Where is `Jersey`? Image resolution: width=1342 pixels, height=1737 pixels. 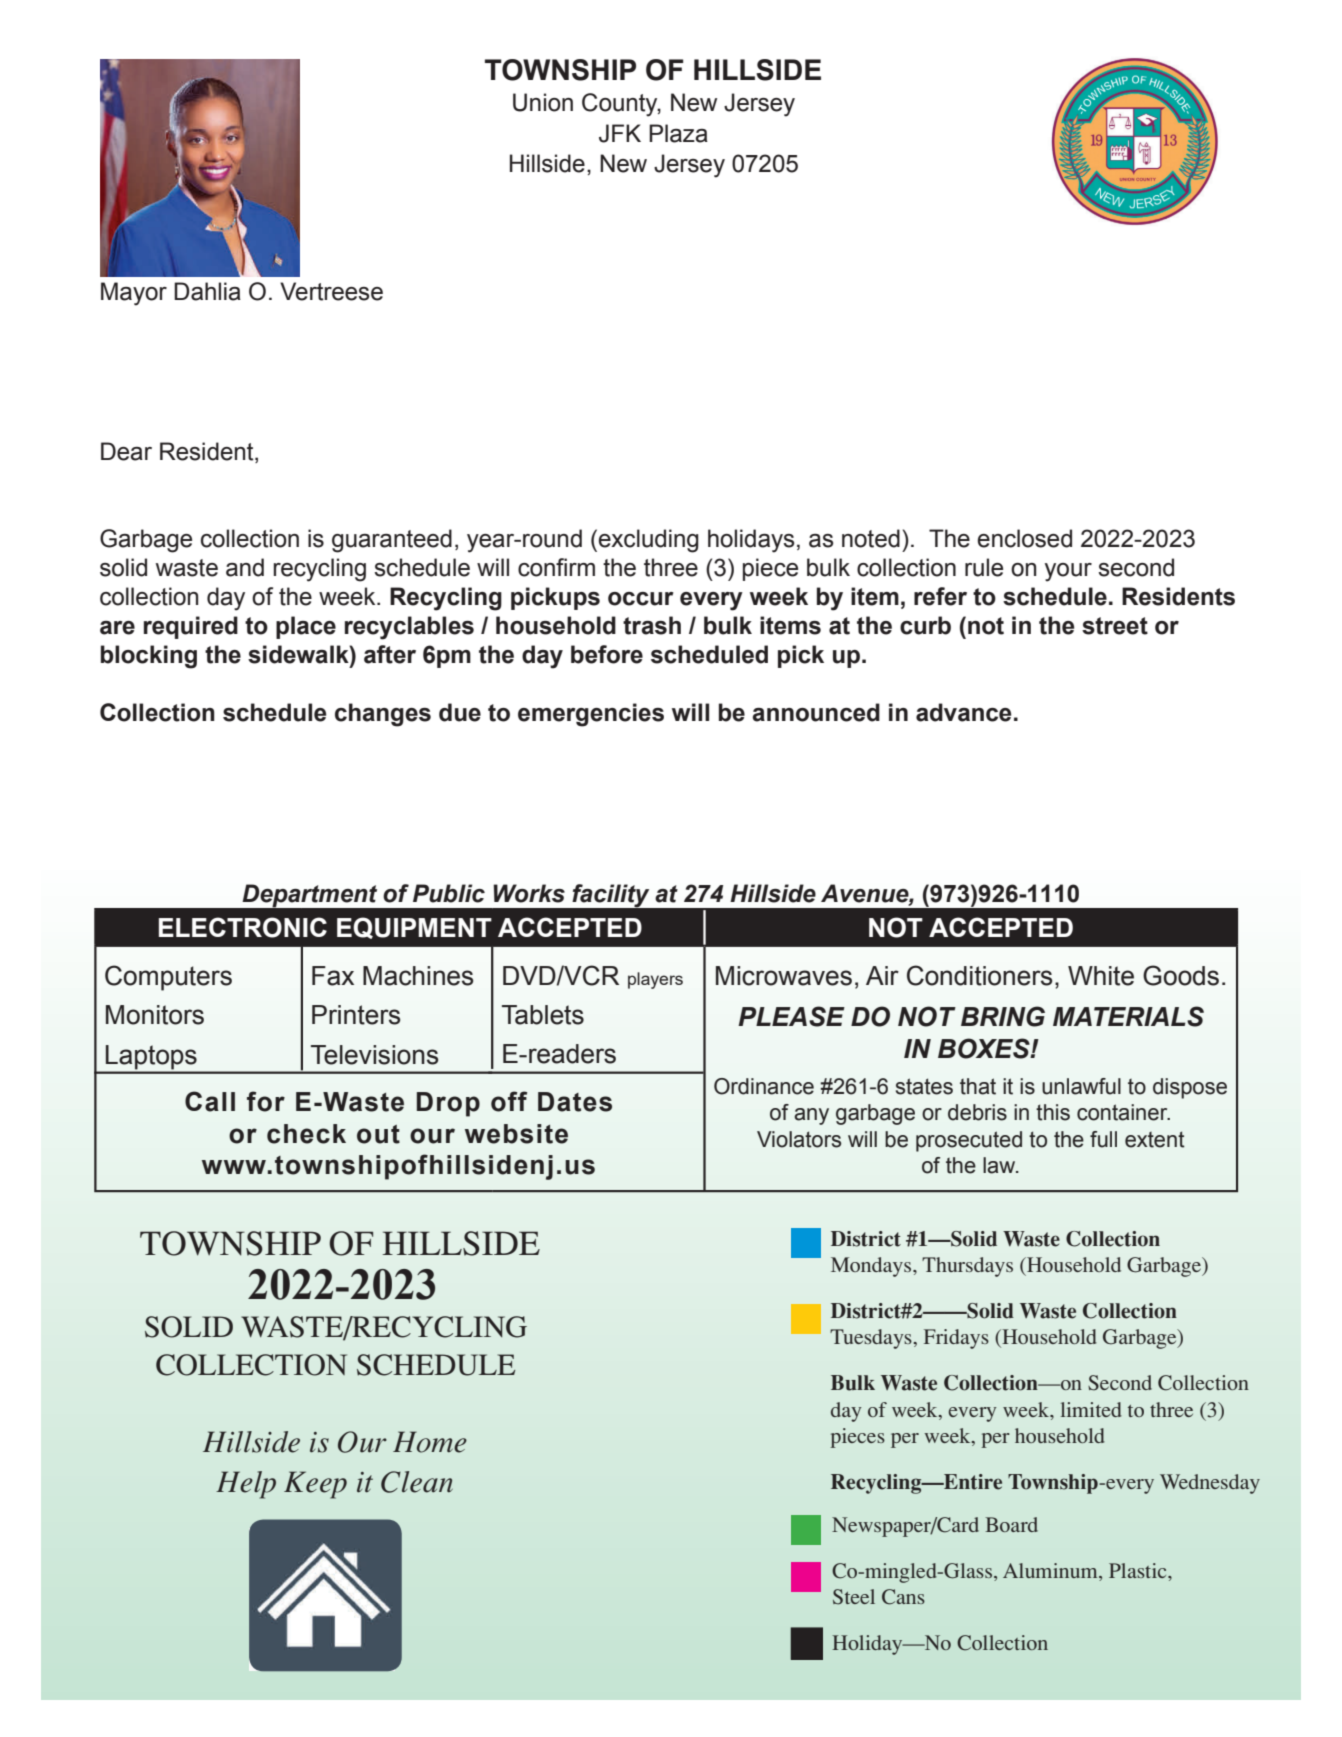 Jersey is located at coordinates (759, 105).
